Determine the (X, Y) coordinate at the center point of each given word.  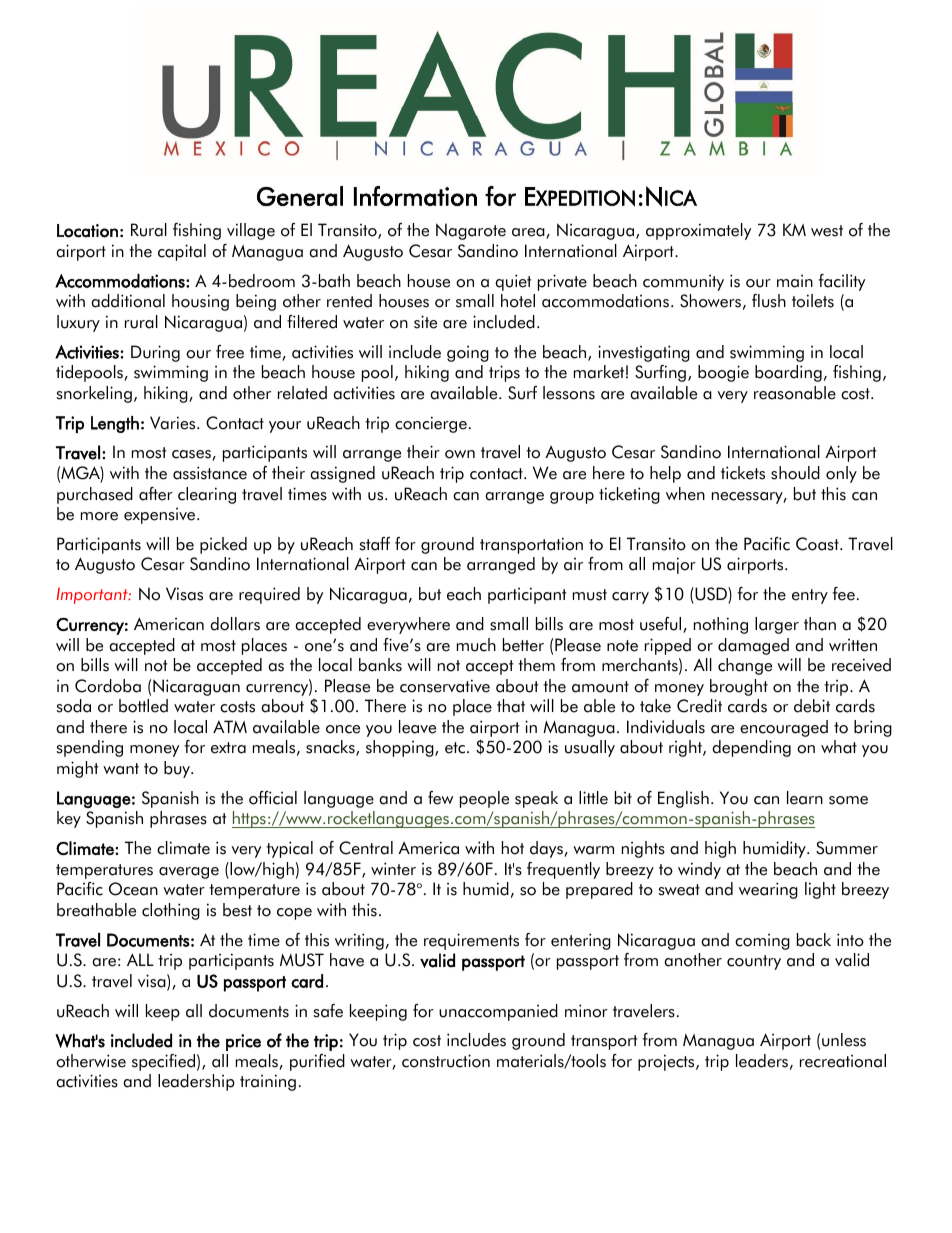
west (827, 231)
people (484, 799)
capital (182, 252)
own (460, 454)
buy (178, 769)
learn (805, 798)
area (529, 233)
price (243, 1042)
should (795, 473)
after (156, 494)
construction (446, 1061)
